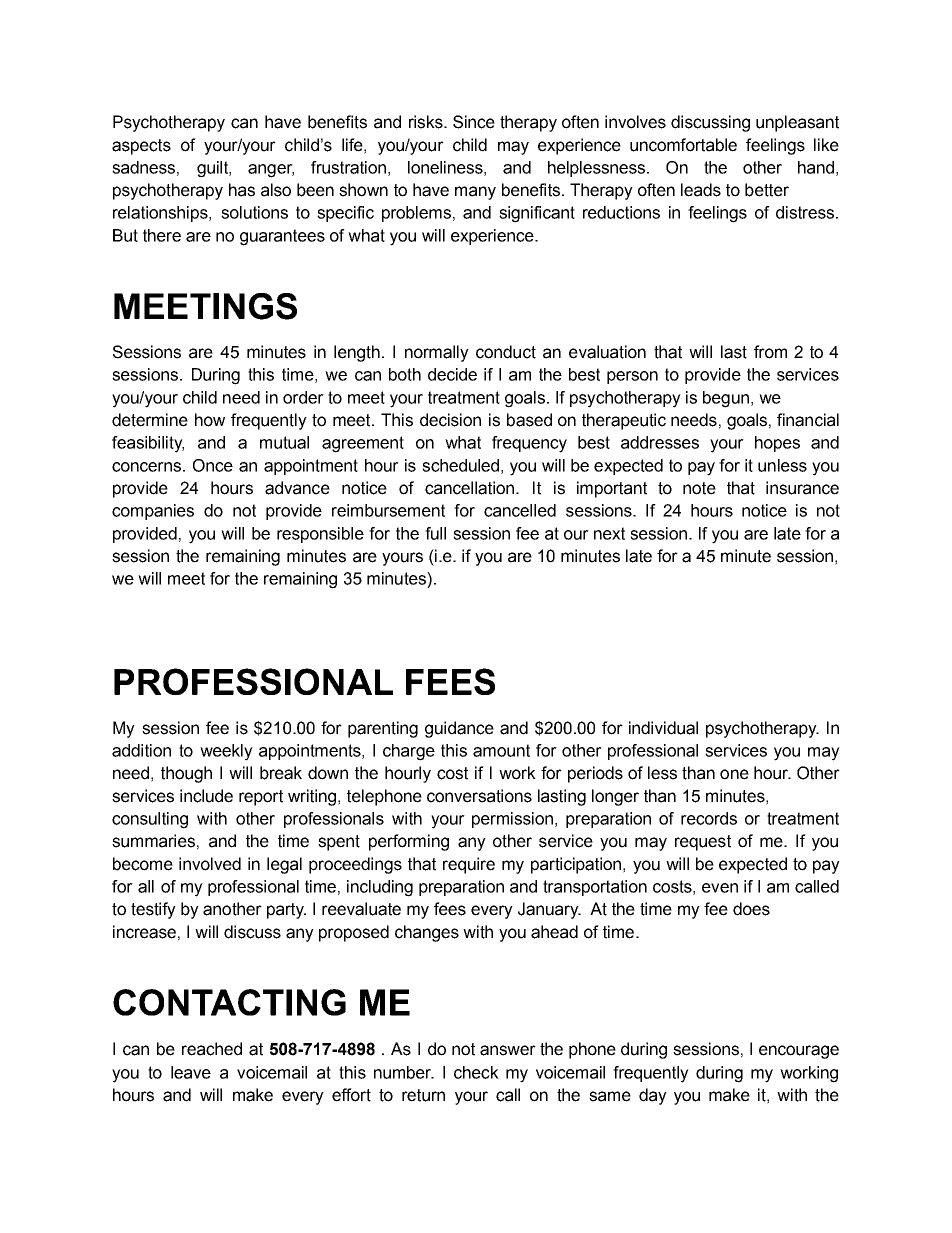 Image resolution: width=952 pixels, height=1233 pixels. I want to click on has, so click(242, 190).
